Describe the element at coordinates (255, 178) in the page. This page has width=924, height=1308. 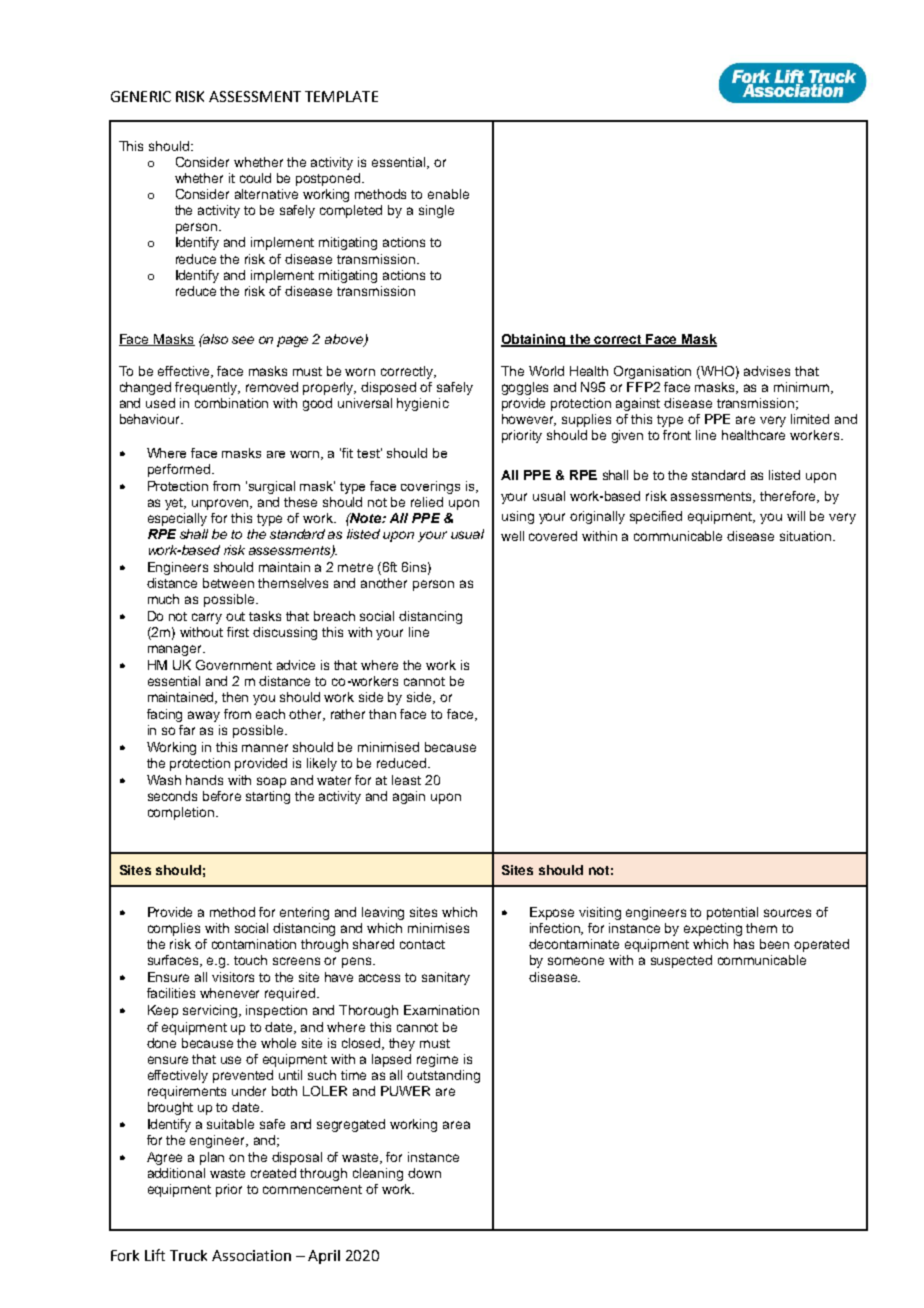
I see `could` at that location.
